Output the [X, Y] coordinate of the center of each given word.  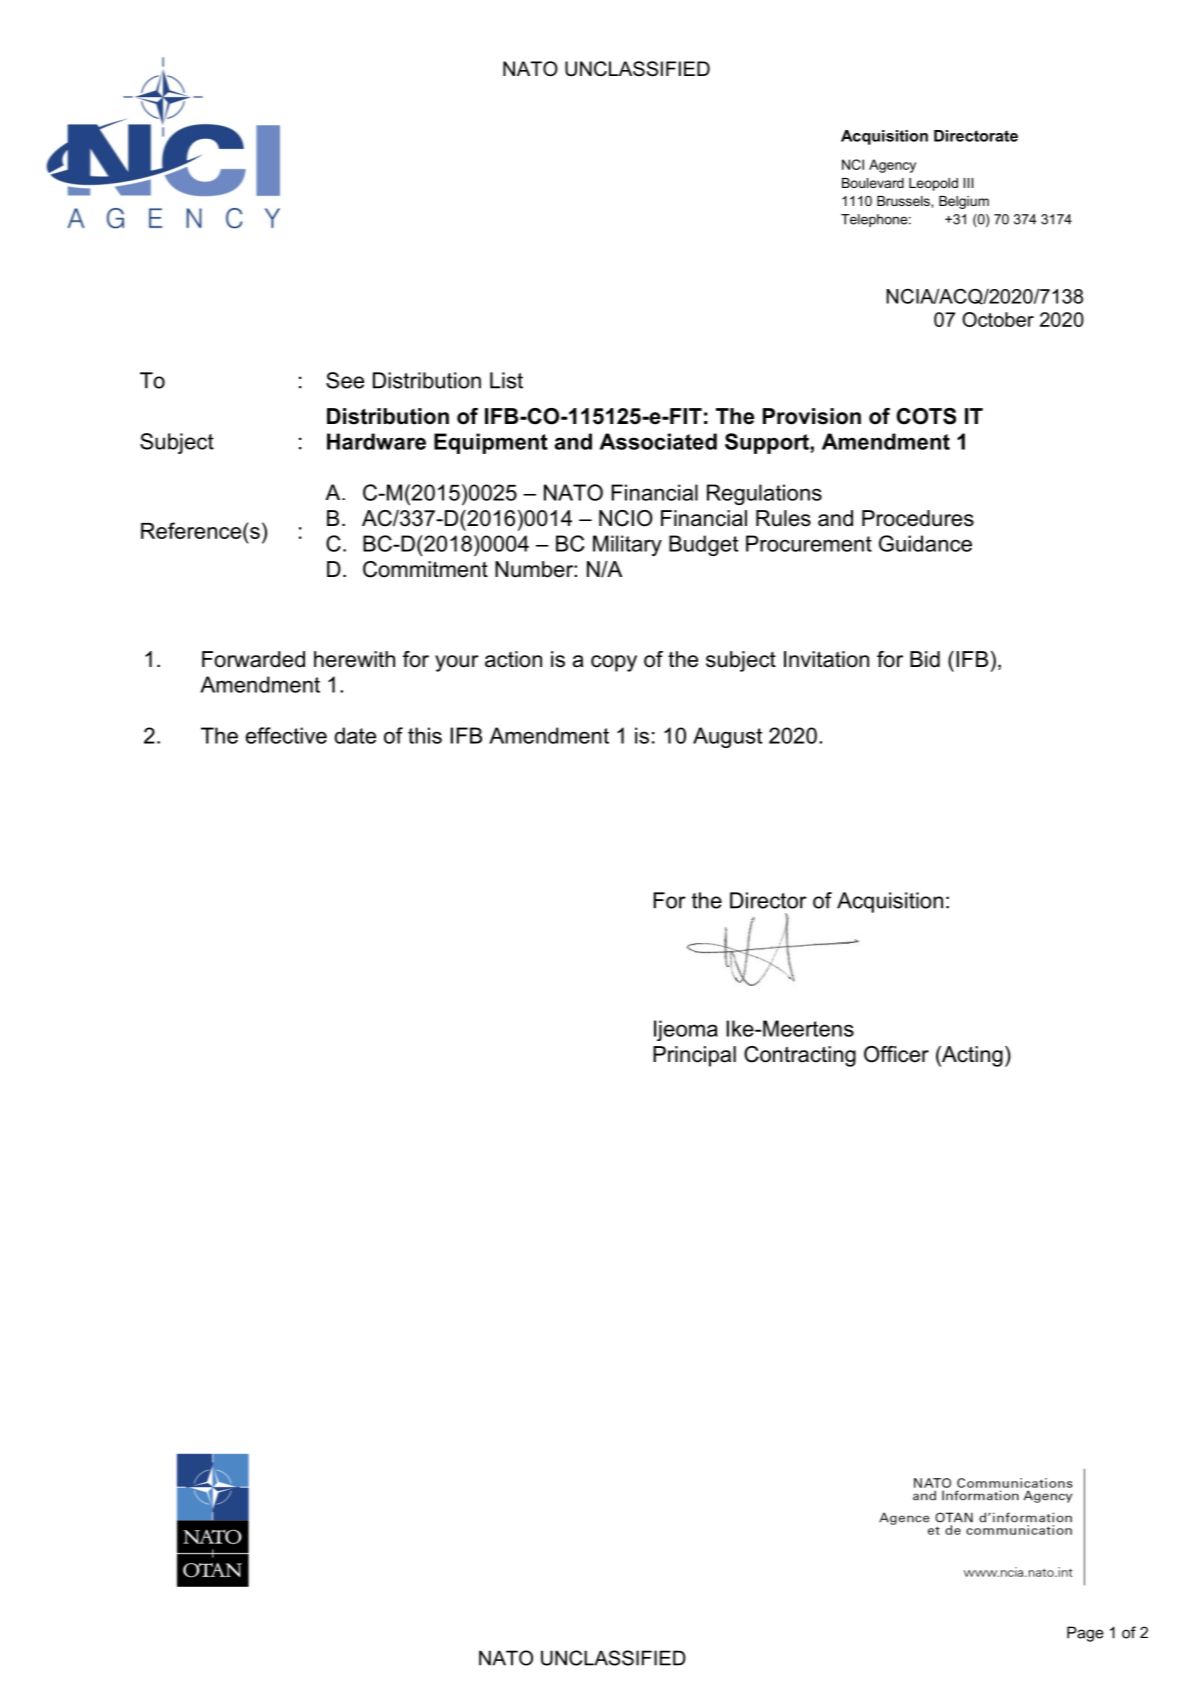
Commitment [425, 569]
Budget [703, 545]
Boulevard [873, 183]
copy [614, 663]
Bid [925, 659]
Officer [896, 1054]
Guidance [925, 543]
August [727, 737]
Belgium [964, 202]
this [425, 735]
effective [286, 735]
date [355, 735]
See [345, 380]
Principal [694, 1056]
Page [1085, 1634]
